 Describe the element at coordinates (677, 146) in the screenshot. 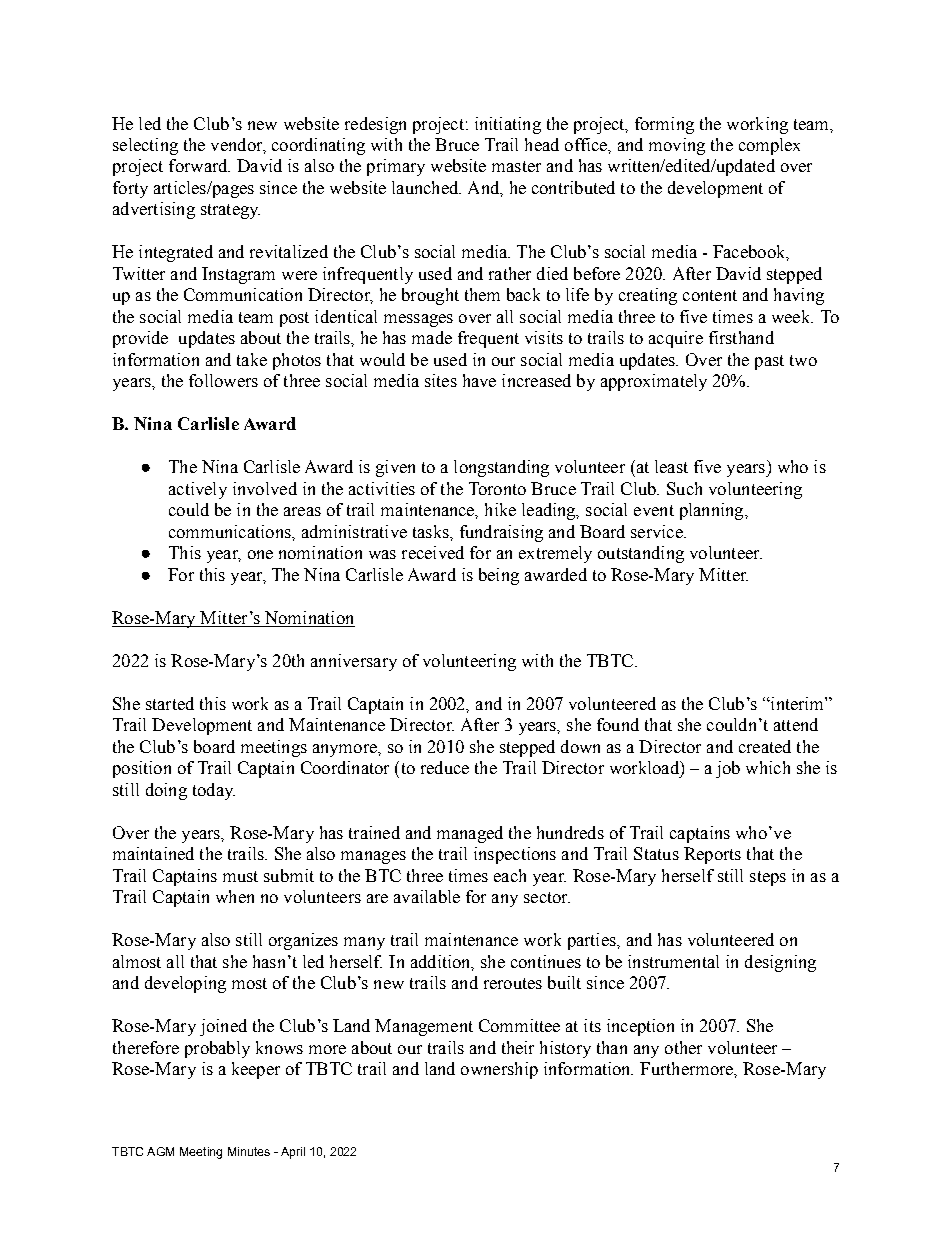

I see `moving` at that location.
